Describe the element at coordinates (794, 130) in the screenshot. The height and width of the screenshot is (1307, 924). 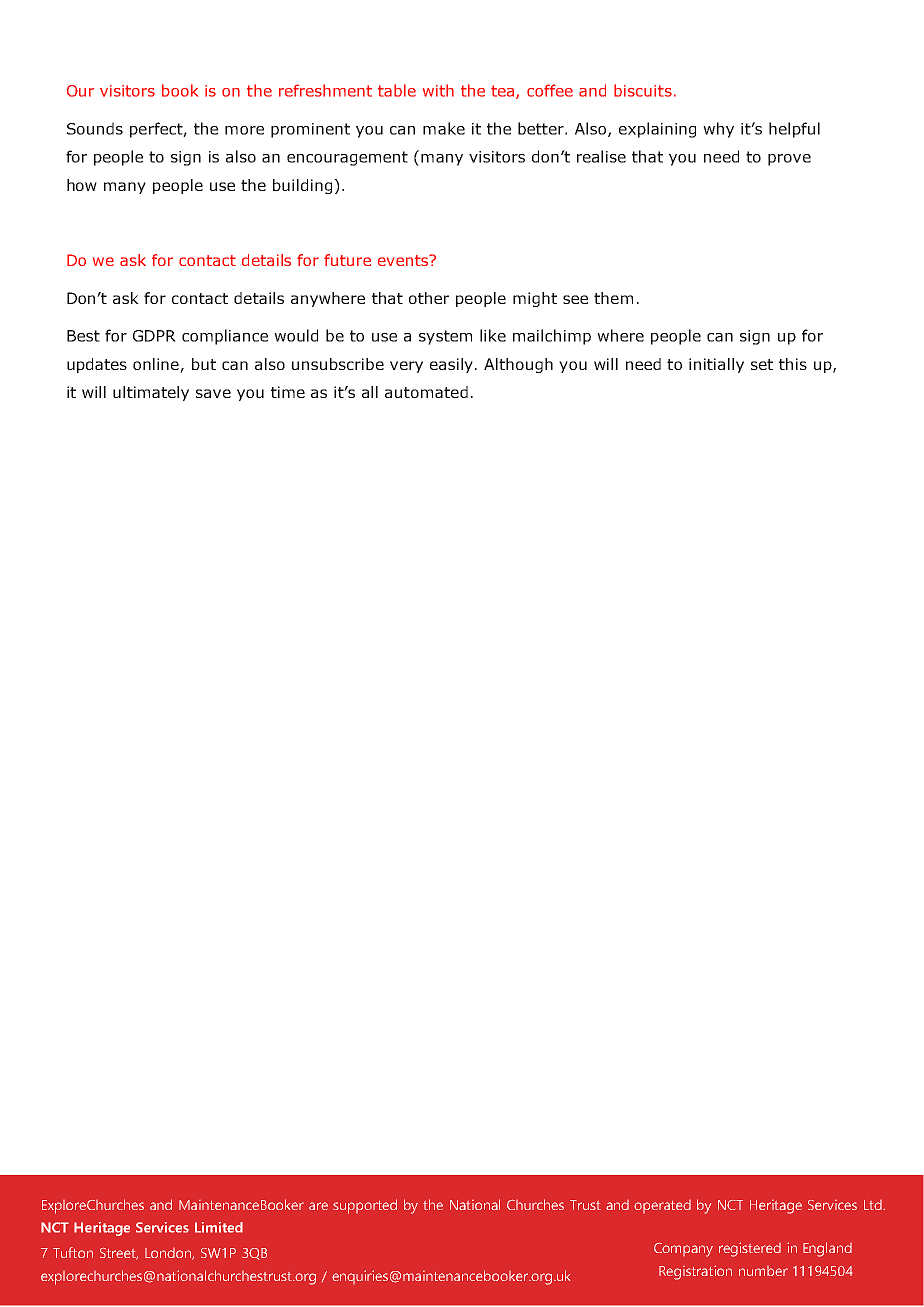
I see `helpful` at that location.
